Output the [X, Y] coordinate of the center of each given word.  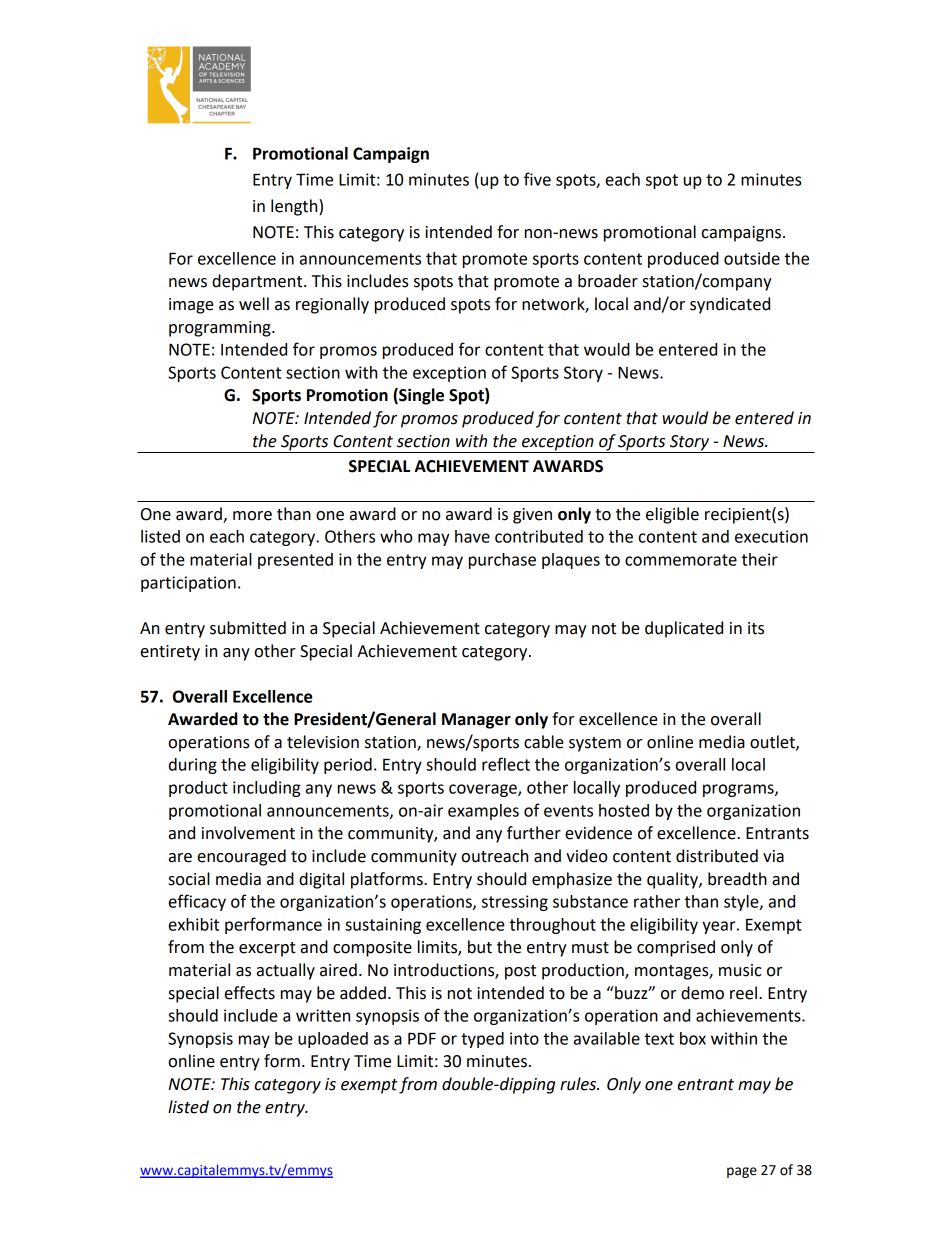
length [295, 207]
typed [482, 1040]
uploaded [333, 1040]
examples [483, 812]
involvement [248, 833]
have [472, 536]
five [537, 179]
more [252, 516]
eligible [672, 515]
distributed [717, 856]
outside [752, 258]
